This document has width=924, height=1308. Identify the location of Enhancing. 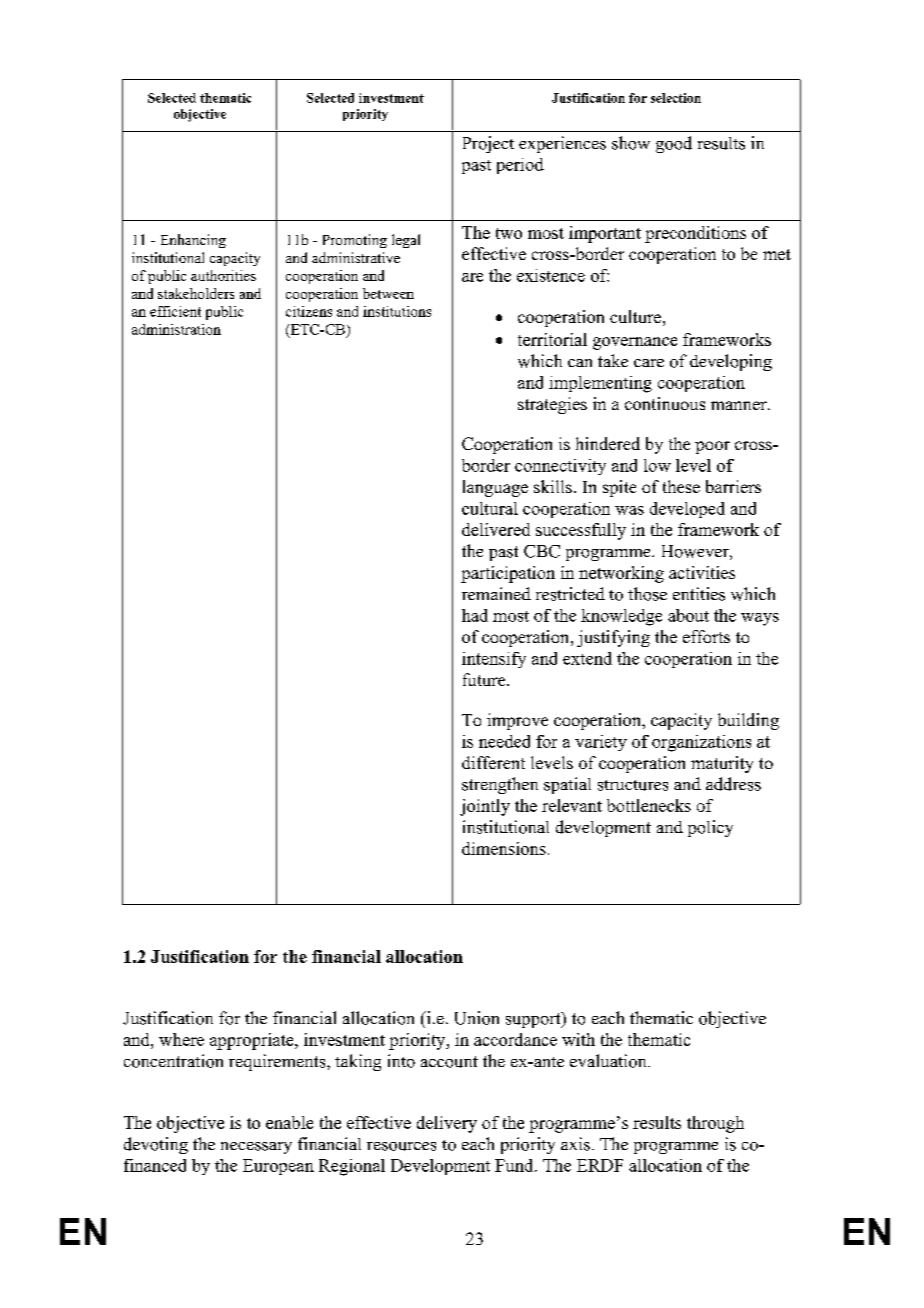
(193, 241).
